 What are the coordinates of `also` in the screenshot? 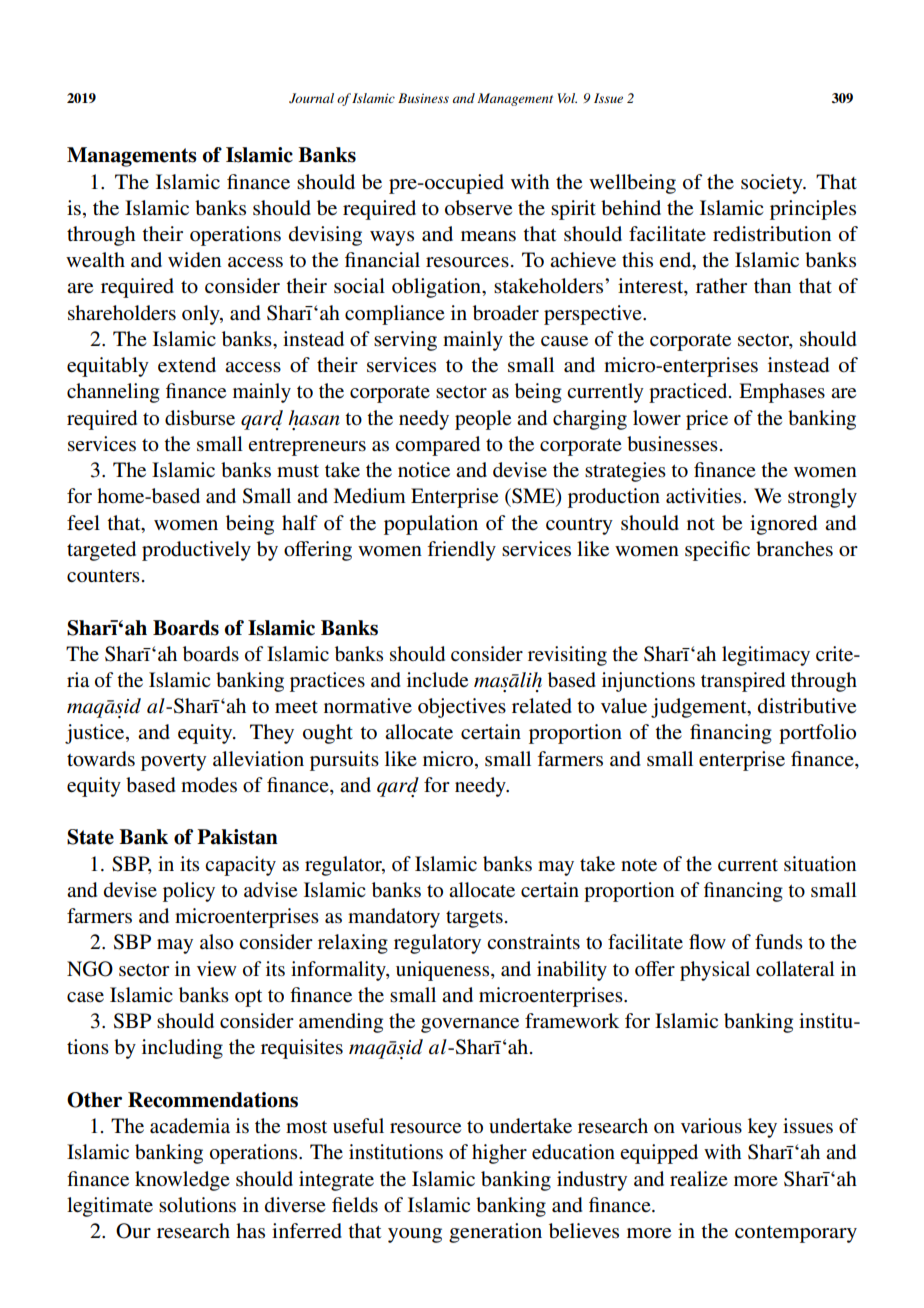 It's located at (216, 941).
